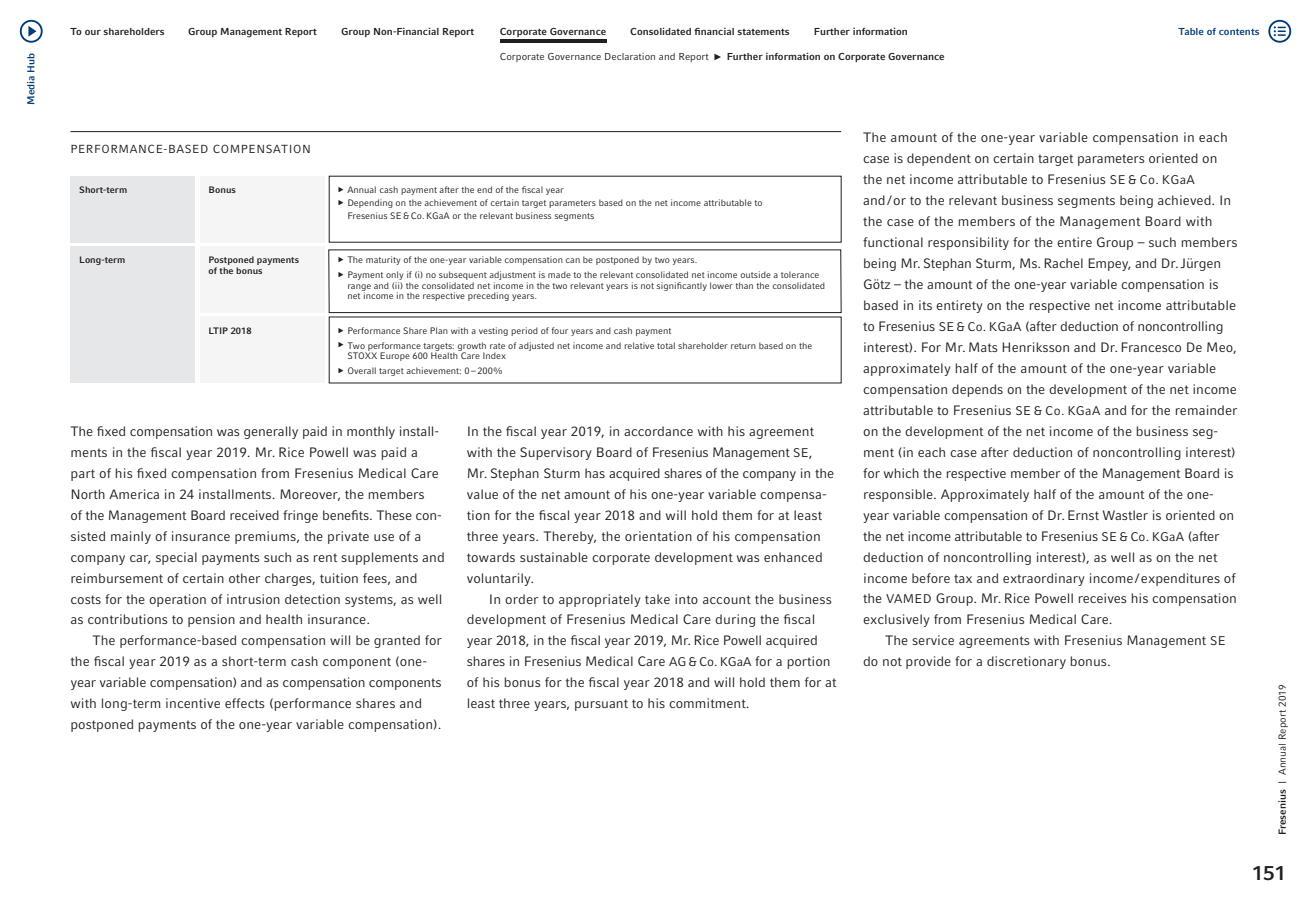  Describe the element at coordinates (1239, 32) in the image. I see `contents` at that location.
